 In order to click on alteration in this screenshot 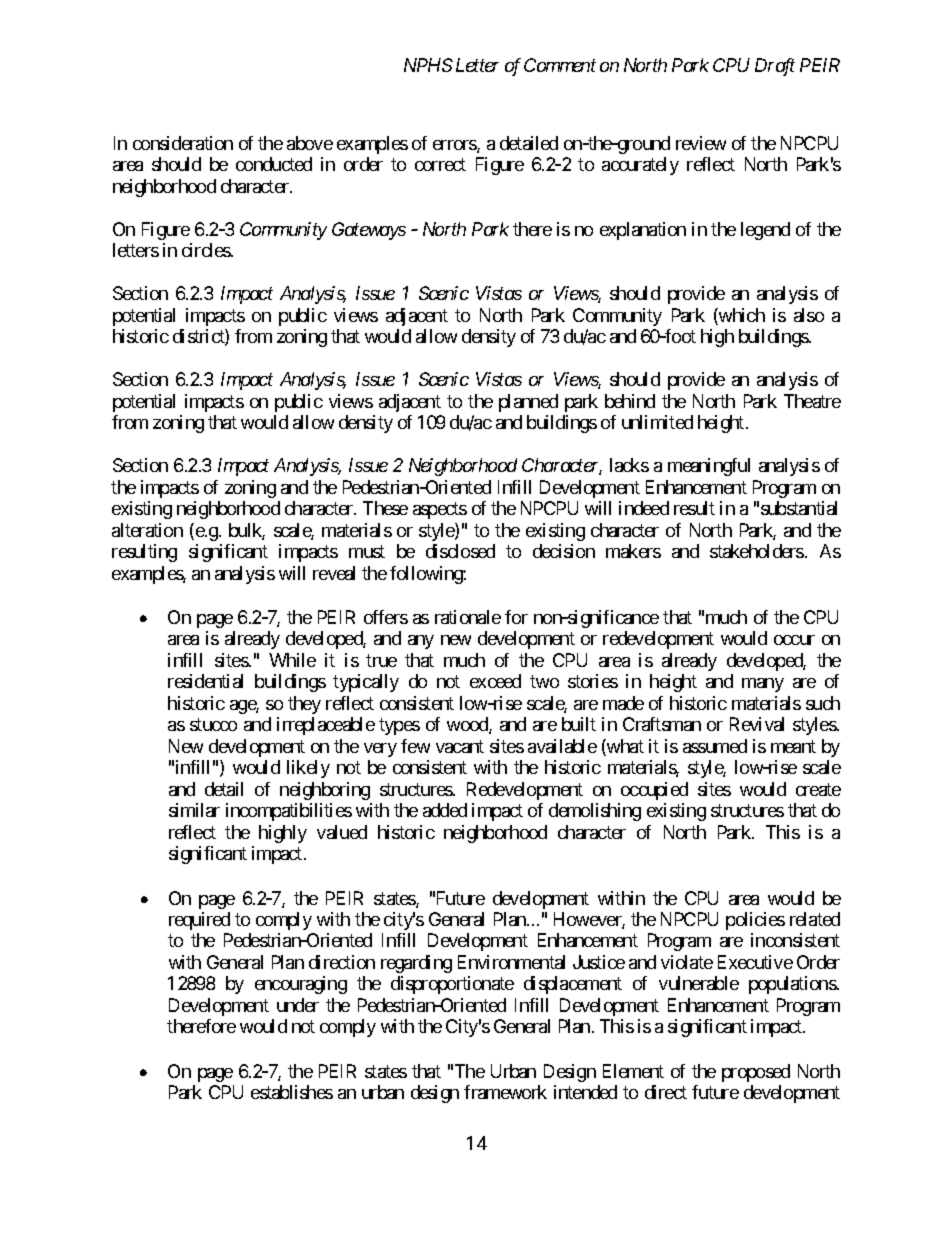, I will do `click(147, 530)`.
